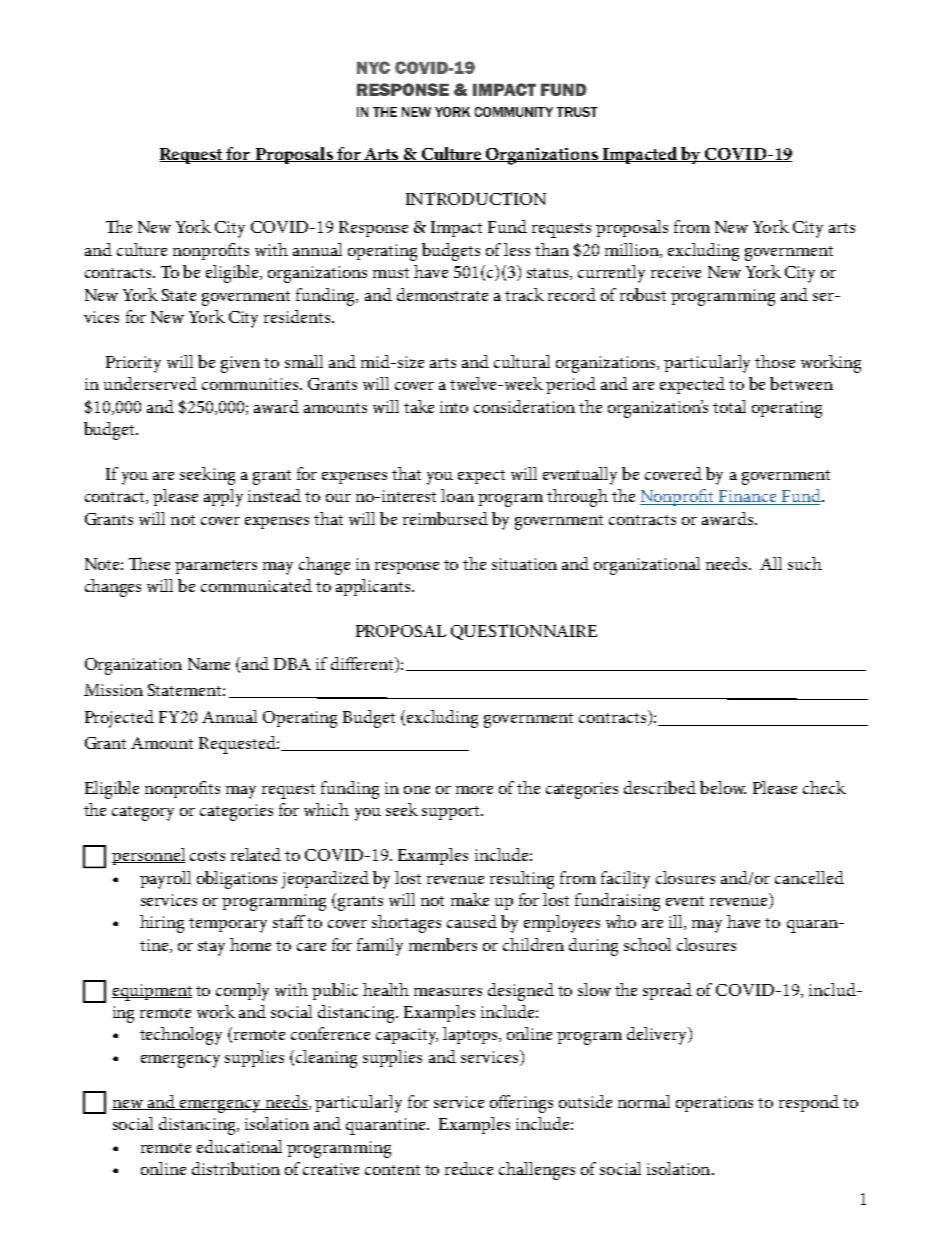  What do you see at coordinates (209, 664) in the image?
I see `Name` at bounding box center [209, 664].
